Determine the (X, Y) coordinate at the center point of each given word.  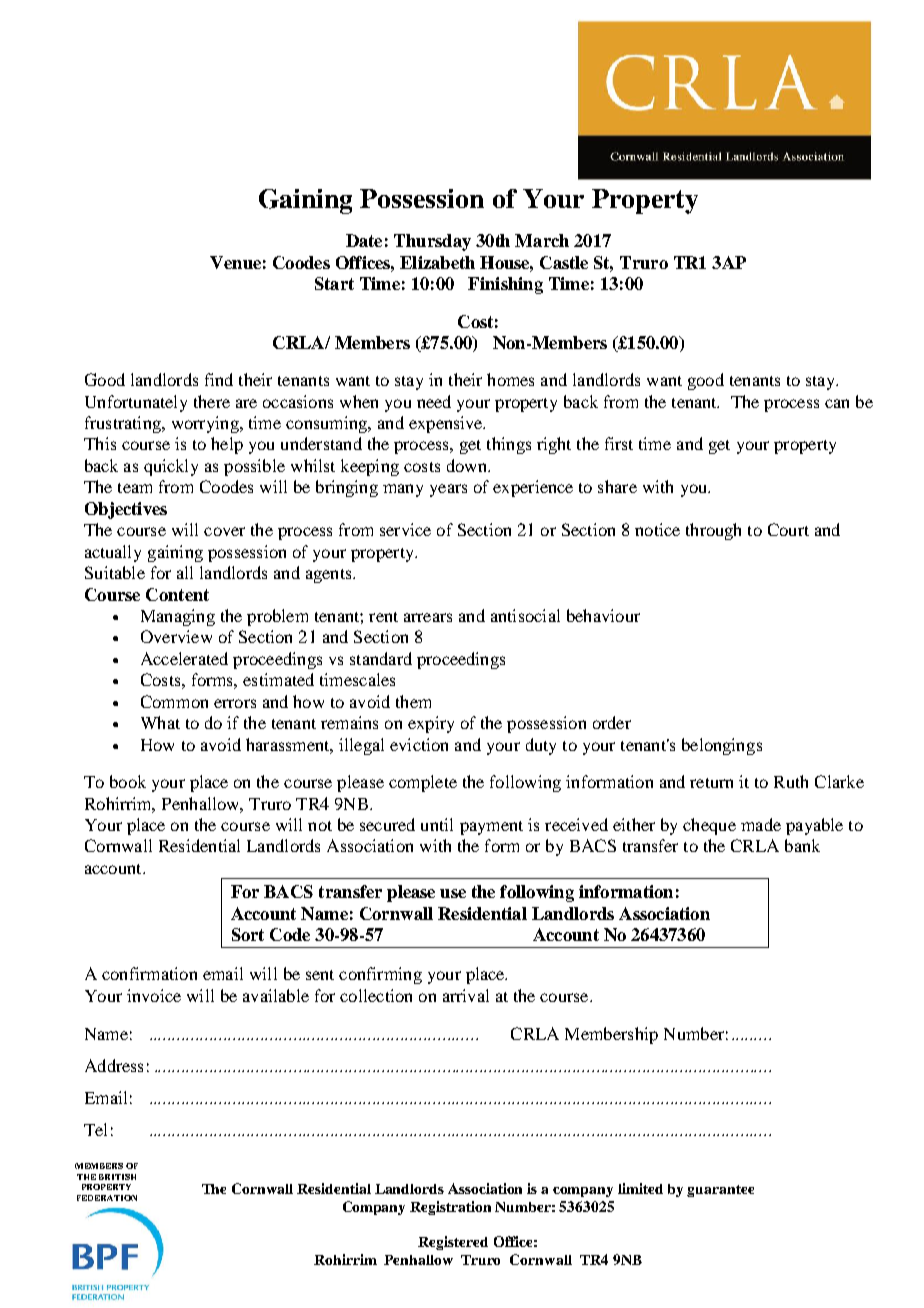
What (160, 722)
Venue (235, 262)
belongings (722, 746)
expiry (431, 724)
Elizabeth (437, 262)
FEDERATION (107, 1198)
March (542, 240)
